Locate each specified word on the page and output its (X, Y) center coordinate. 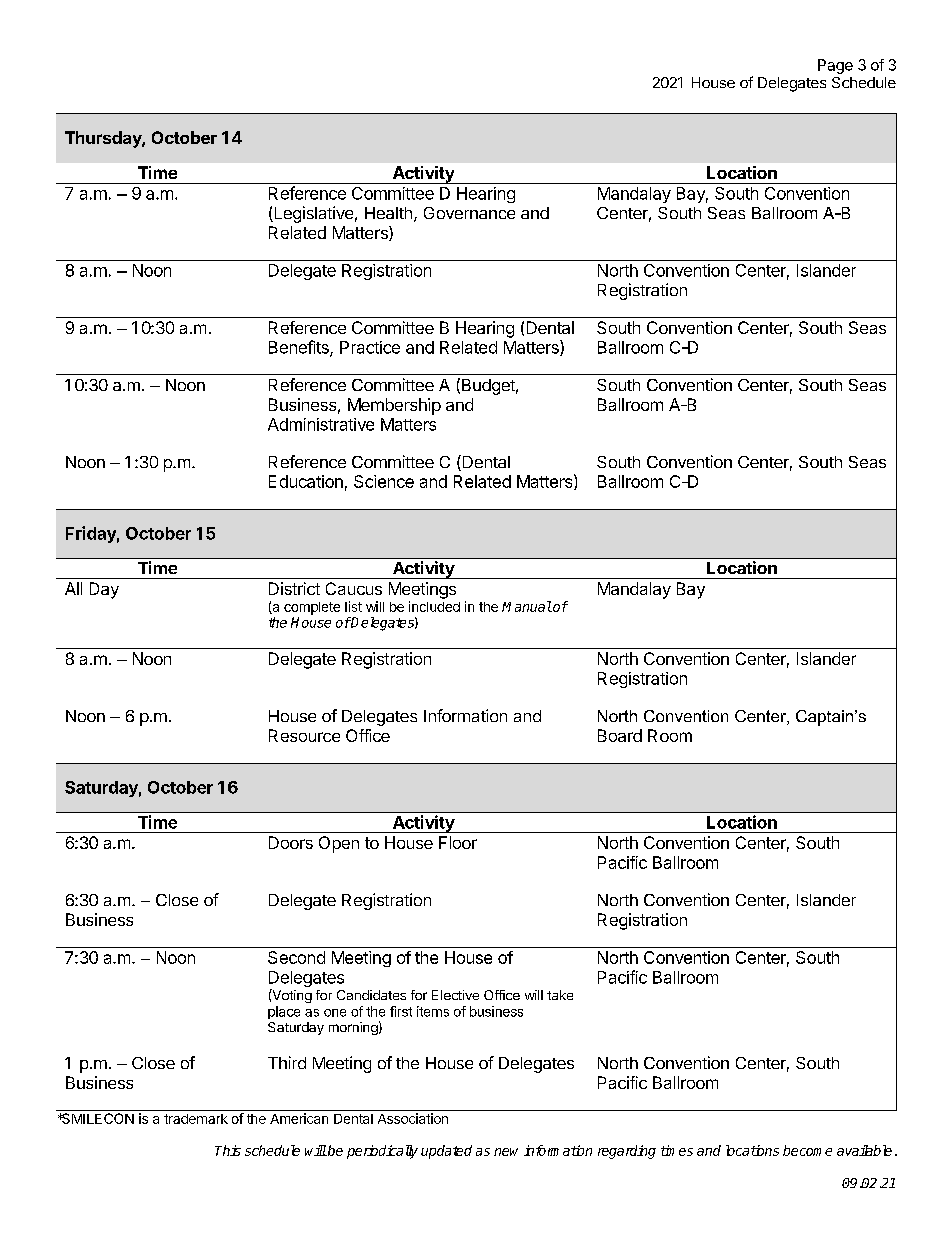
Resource (304, 735)
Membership (394, 406)
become (807, 1150)
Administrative (321, 424)
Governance (469, 213)
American (299, 1118)
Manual (527, 606)
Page (835, 66)
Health (388, 213)
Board (620, 735)
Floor (458, 842)
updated (446, 1152)
